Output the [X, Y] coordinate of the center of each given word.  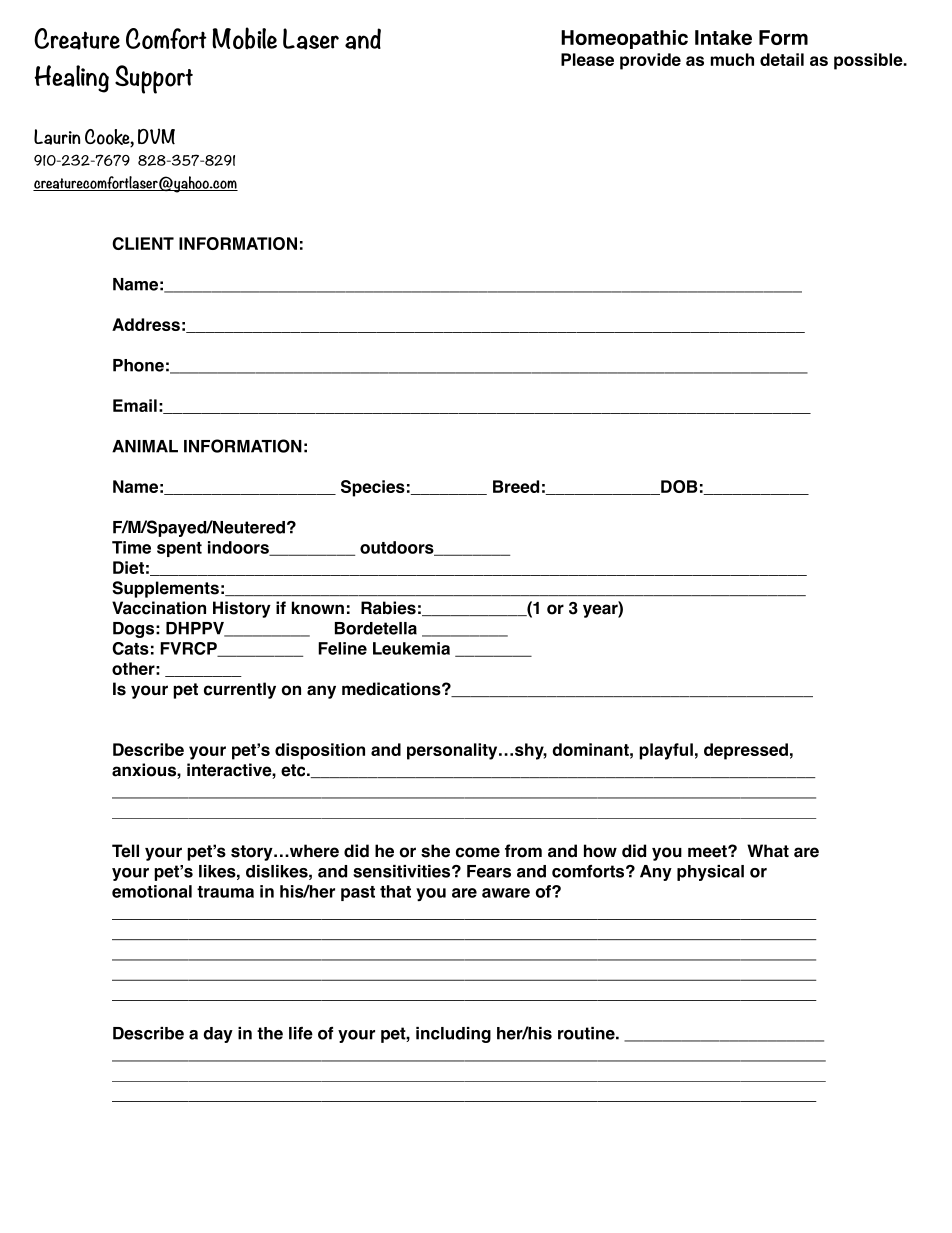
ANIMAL [145, 446]
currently [240, 690]
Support [154, 79]
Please [587, 59]
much [732, 59]
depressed [746, 751]
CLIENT [143, 243]
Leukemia [411, 648]
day [218, 1035]
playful [666, 751]
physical [710, 873]
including [453, 1035]
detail [782, 59]
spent [179, 549]
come [478, 852]
